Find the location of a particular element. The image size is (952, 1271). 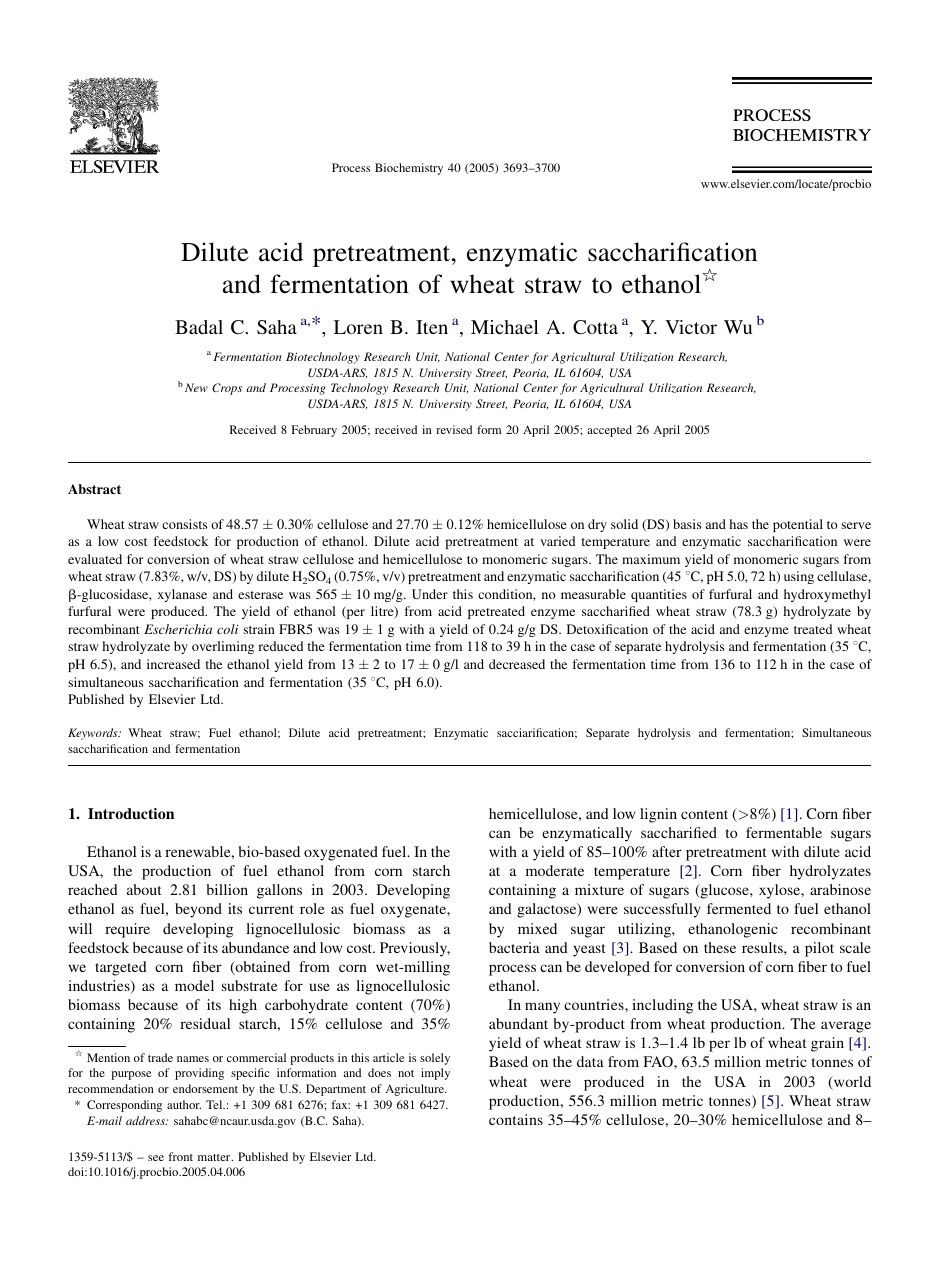

world is located at coordinates (851, 1083).
